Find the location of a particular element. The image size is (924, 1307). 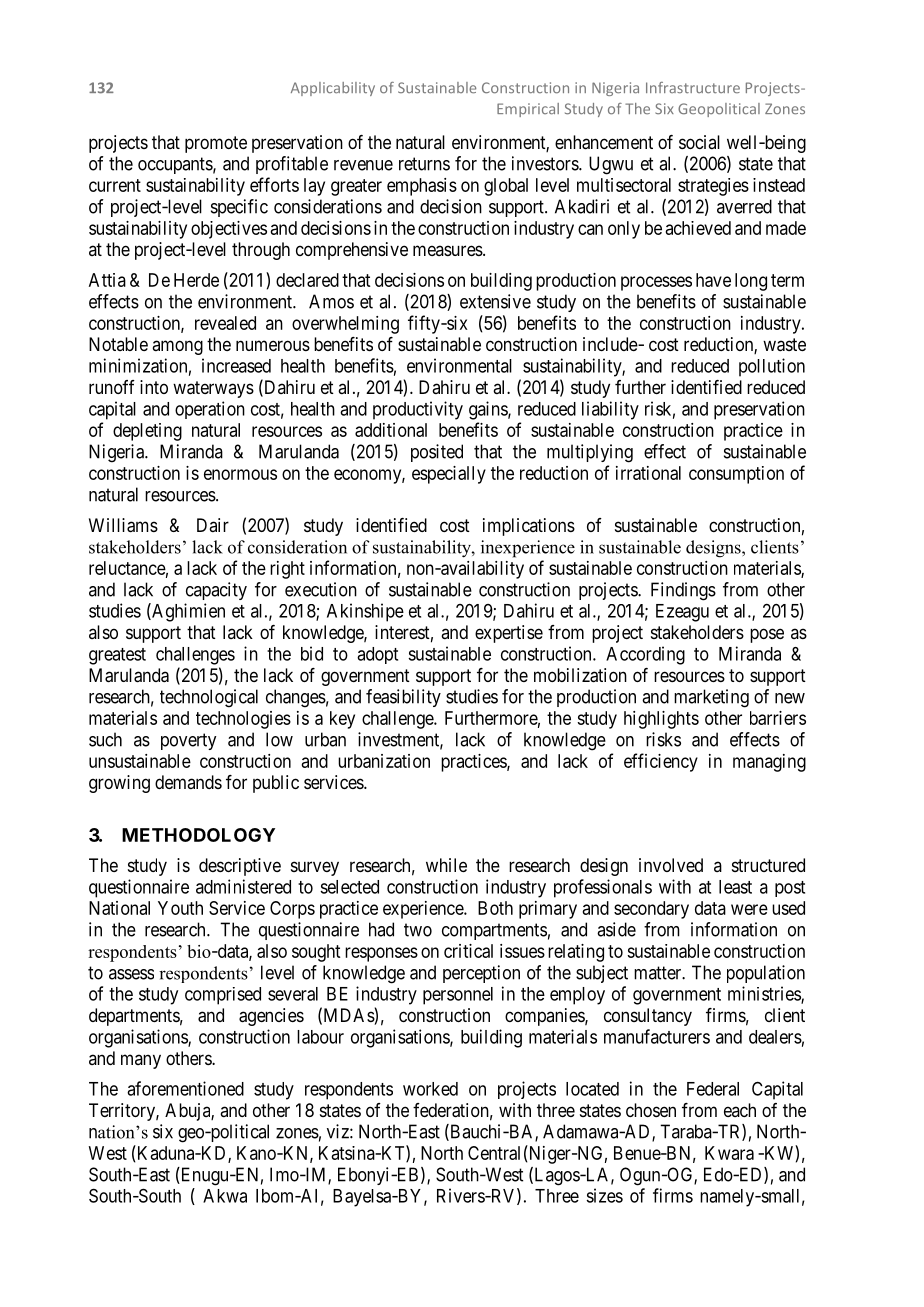

promote is located at coordinates (216, 144).
